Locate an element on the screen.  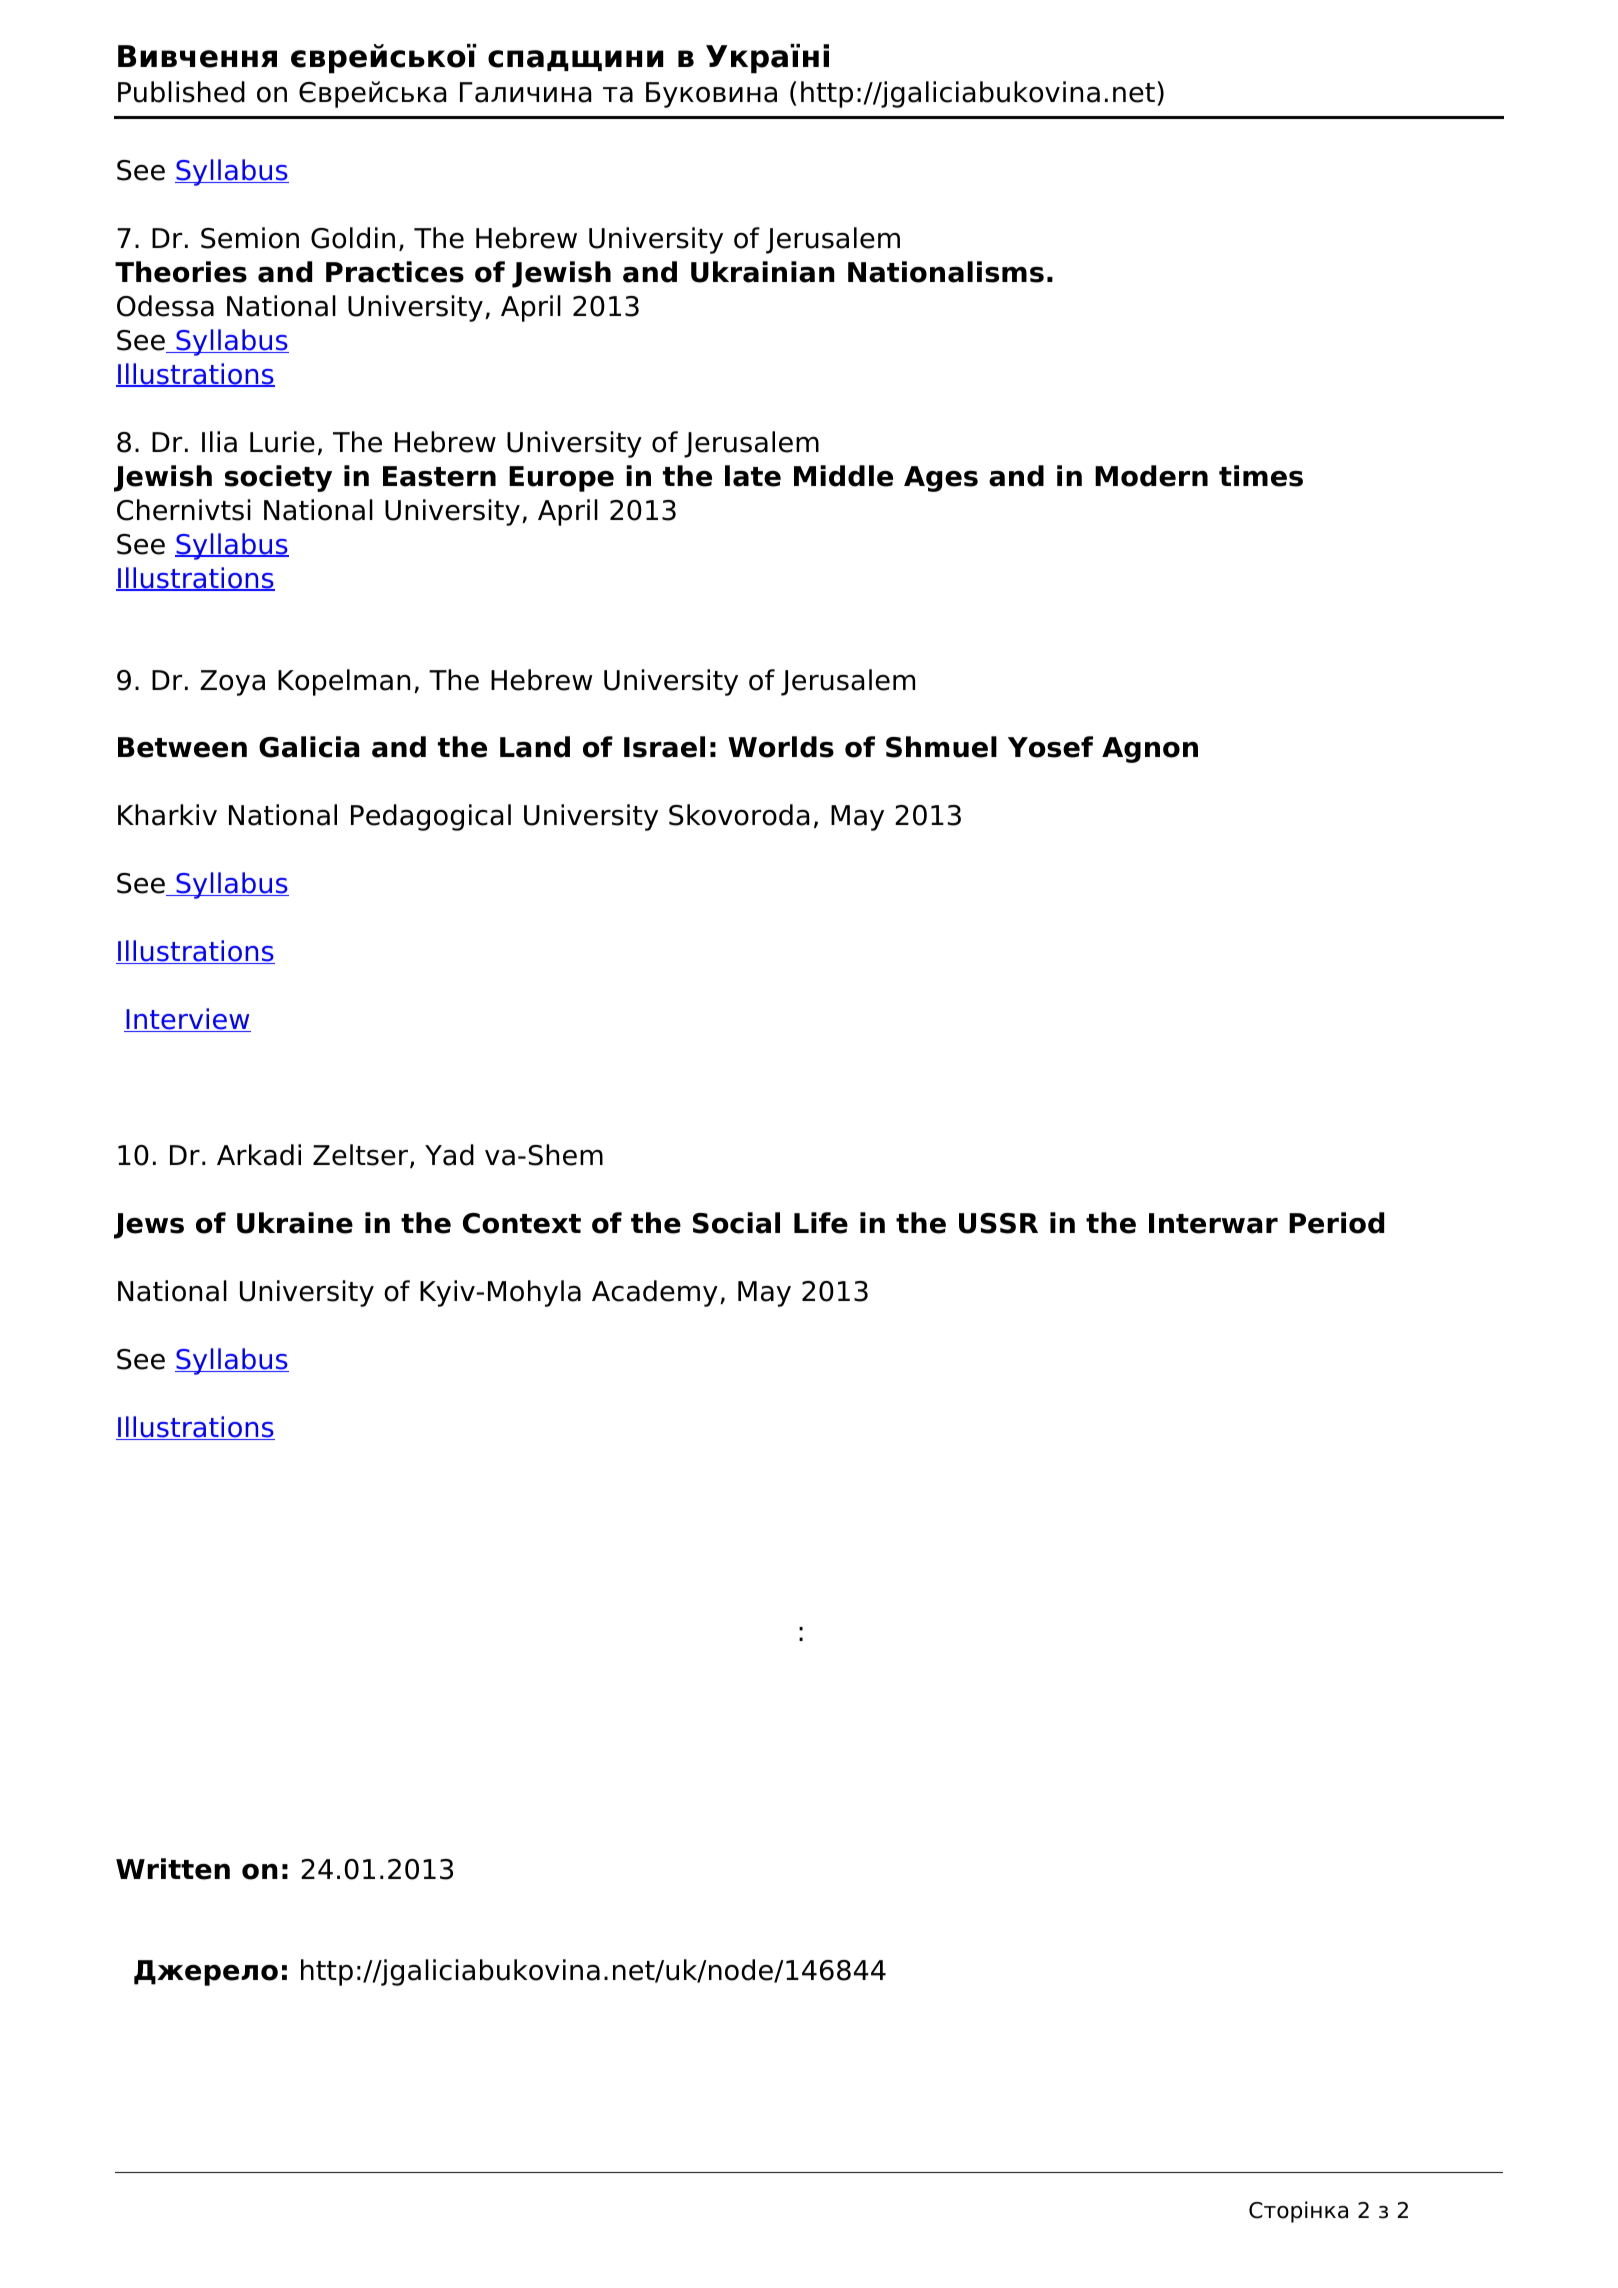
Published is located at coordinates (181, 92).
